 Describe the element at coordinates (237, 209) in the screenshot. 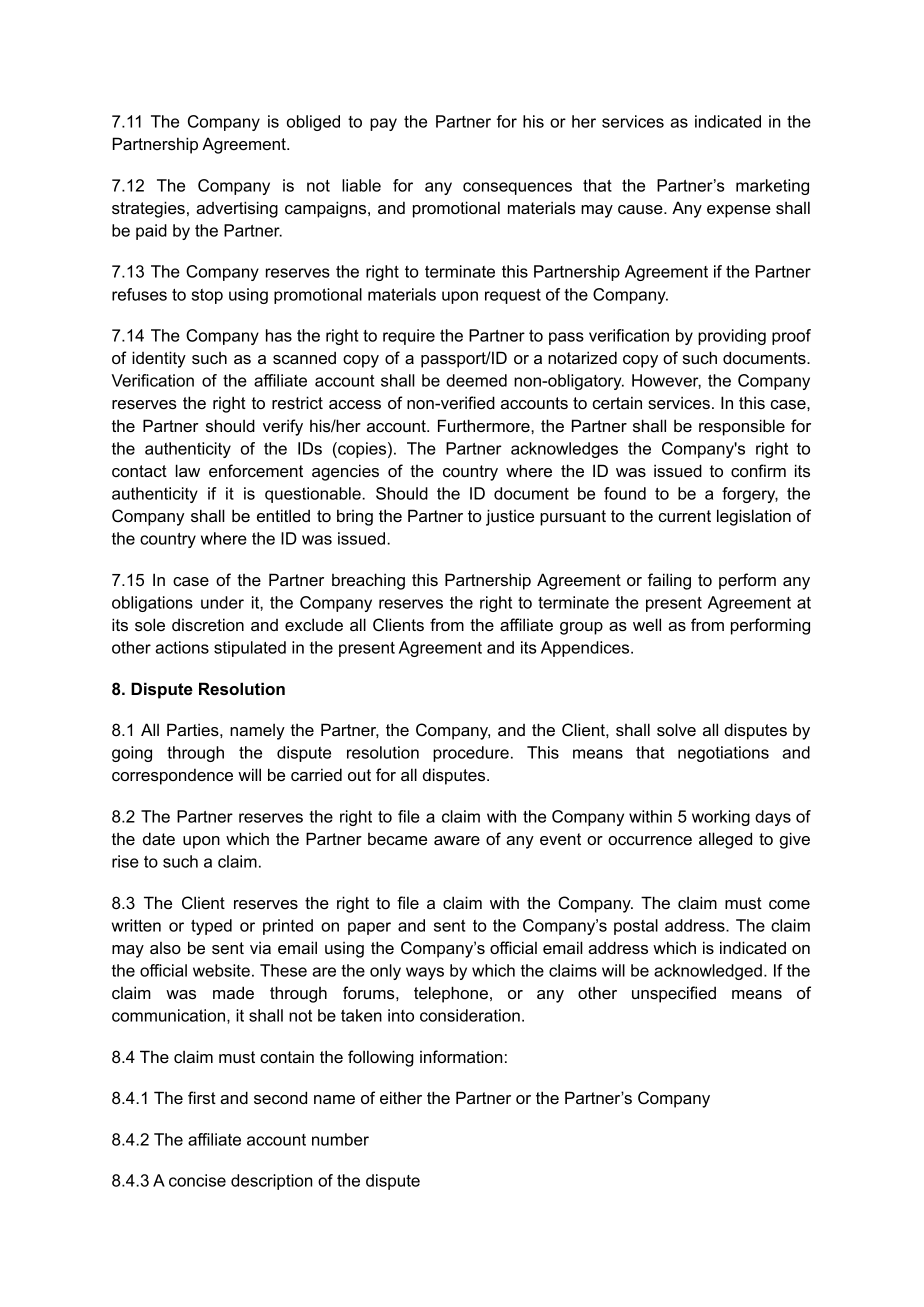

I see `advertising` at that location.
